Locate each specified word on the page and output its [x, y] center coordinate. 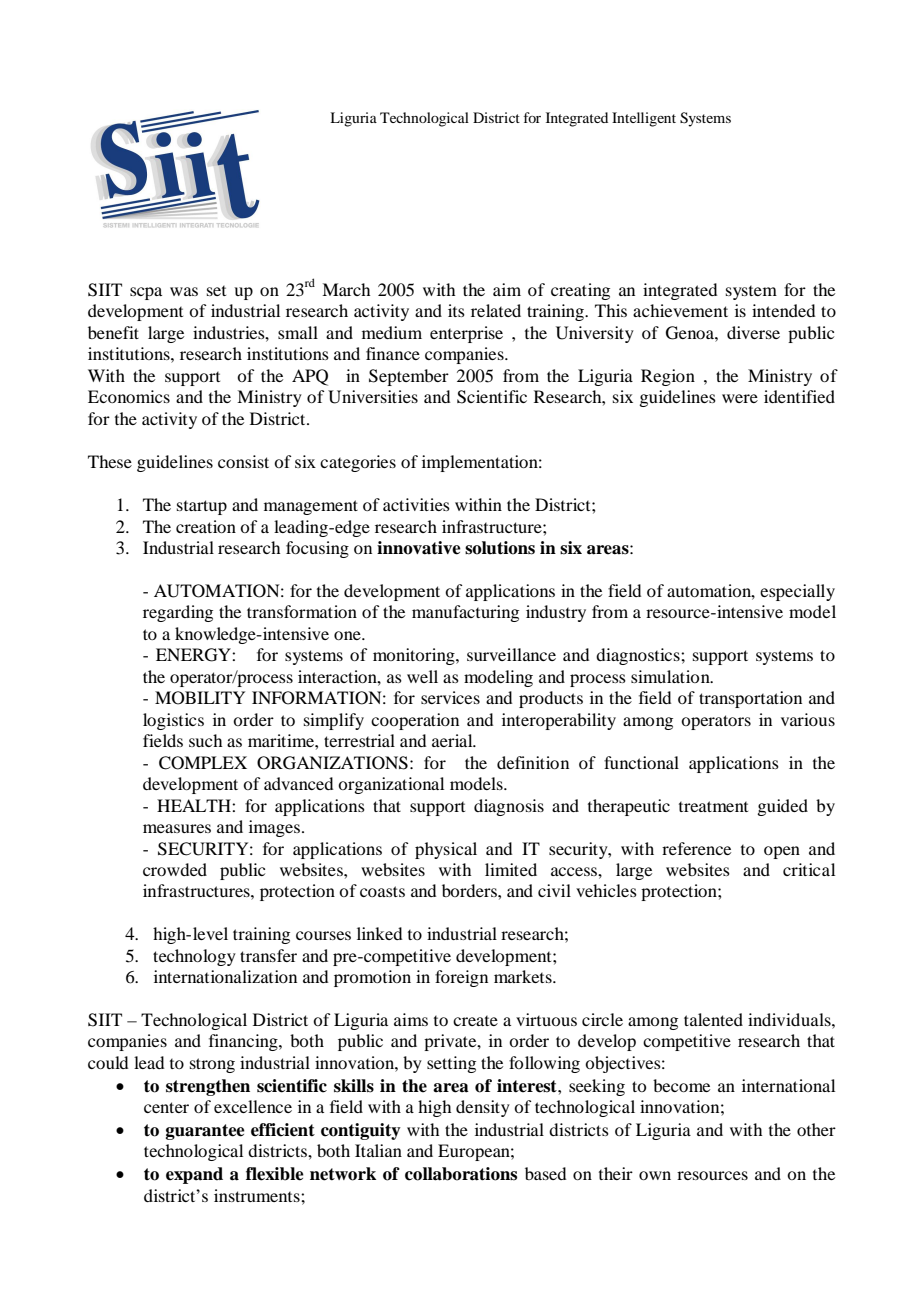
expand [194, 1175]
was [184, 291]
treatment [713, 806]
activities [416, 504]
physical [446, 850]
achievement [680, 310]
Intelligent [644, 119]
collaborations [461, 1174]
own [655, 1175]
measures [177, 828]
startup [202, 507]
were [740, 398]
